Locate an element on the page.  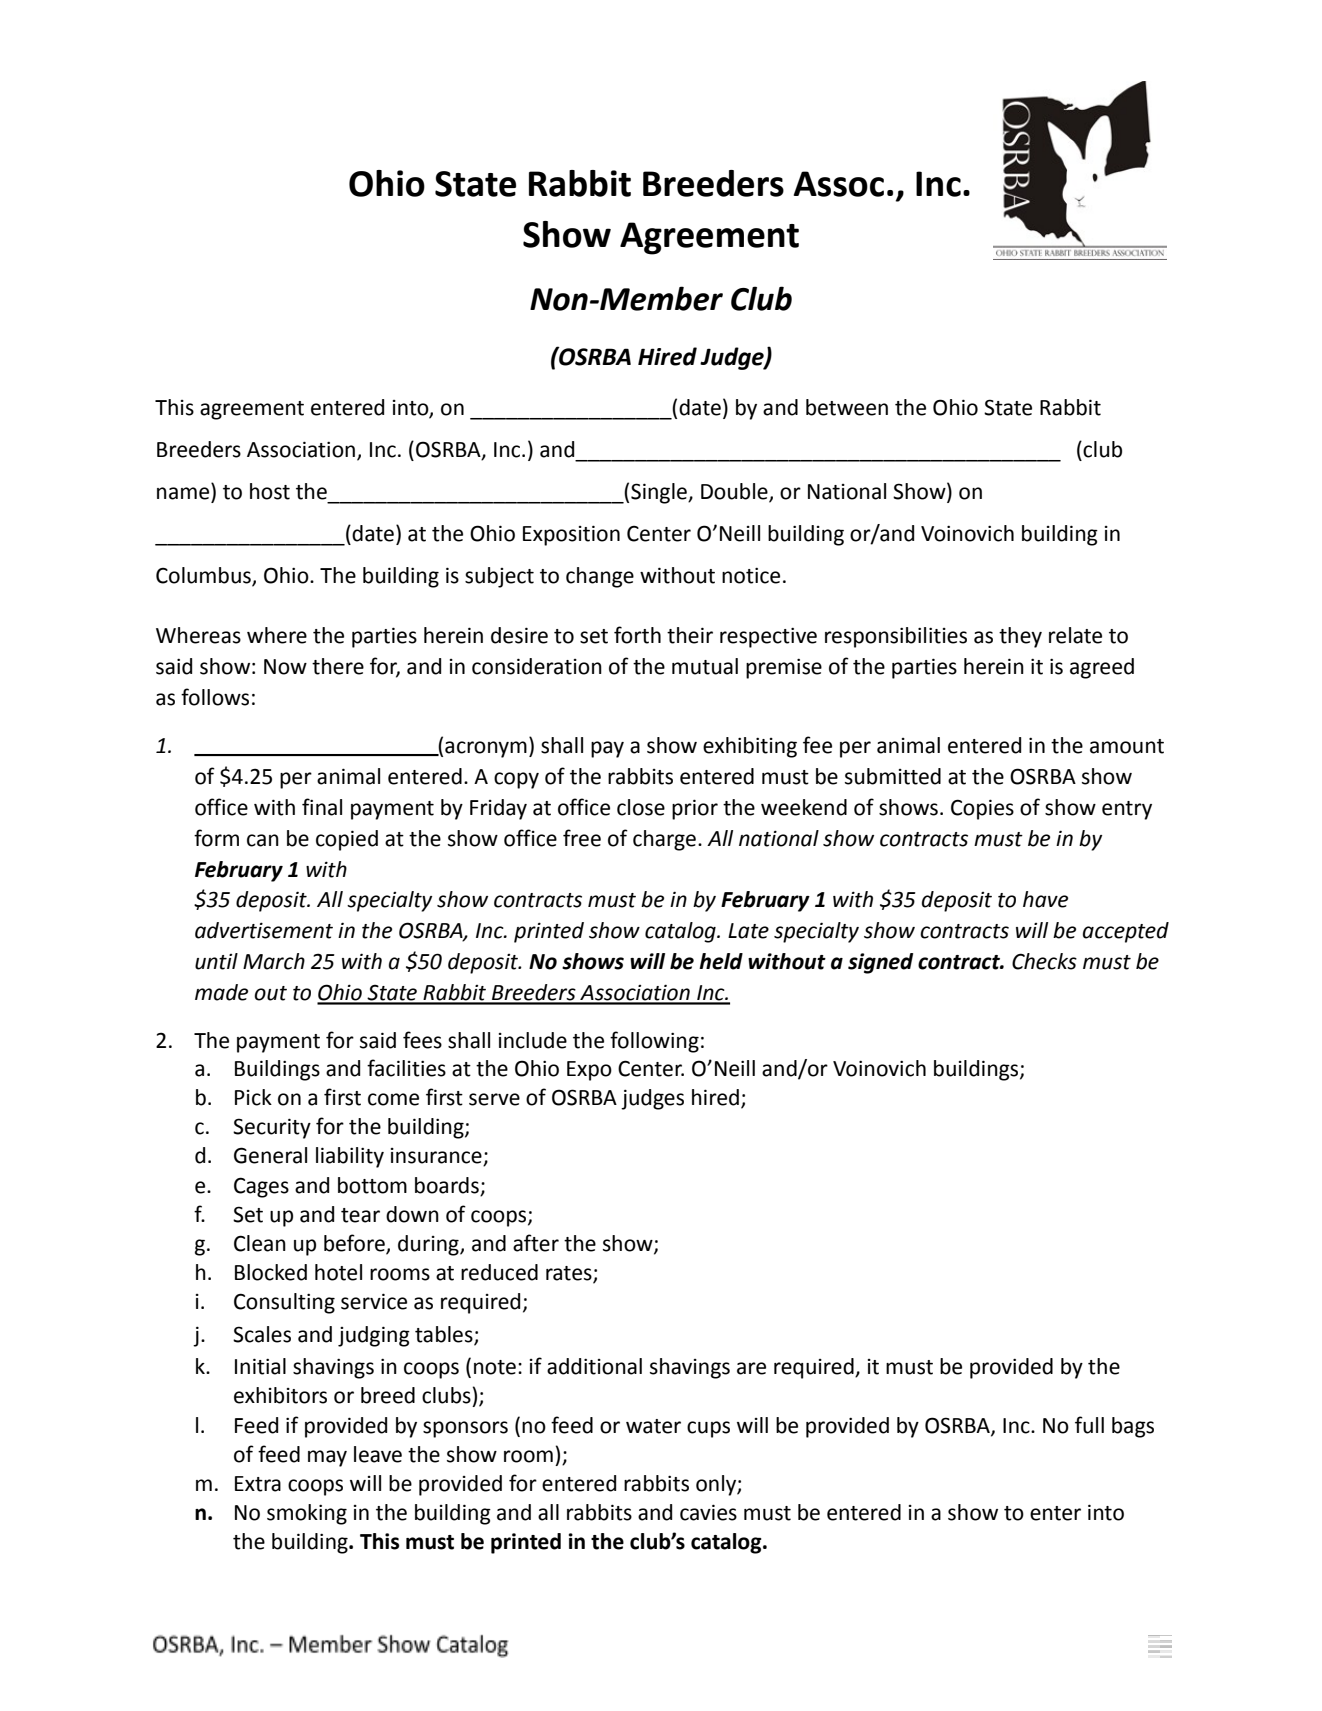
Double is located at coordinates (735, 492).
